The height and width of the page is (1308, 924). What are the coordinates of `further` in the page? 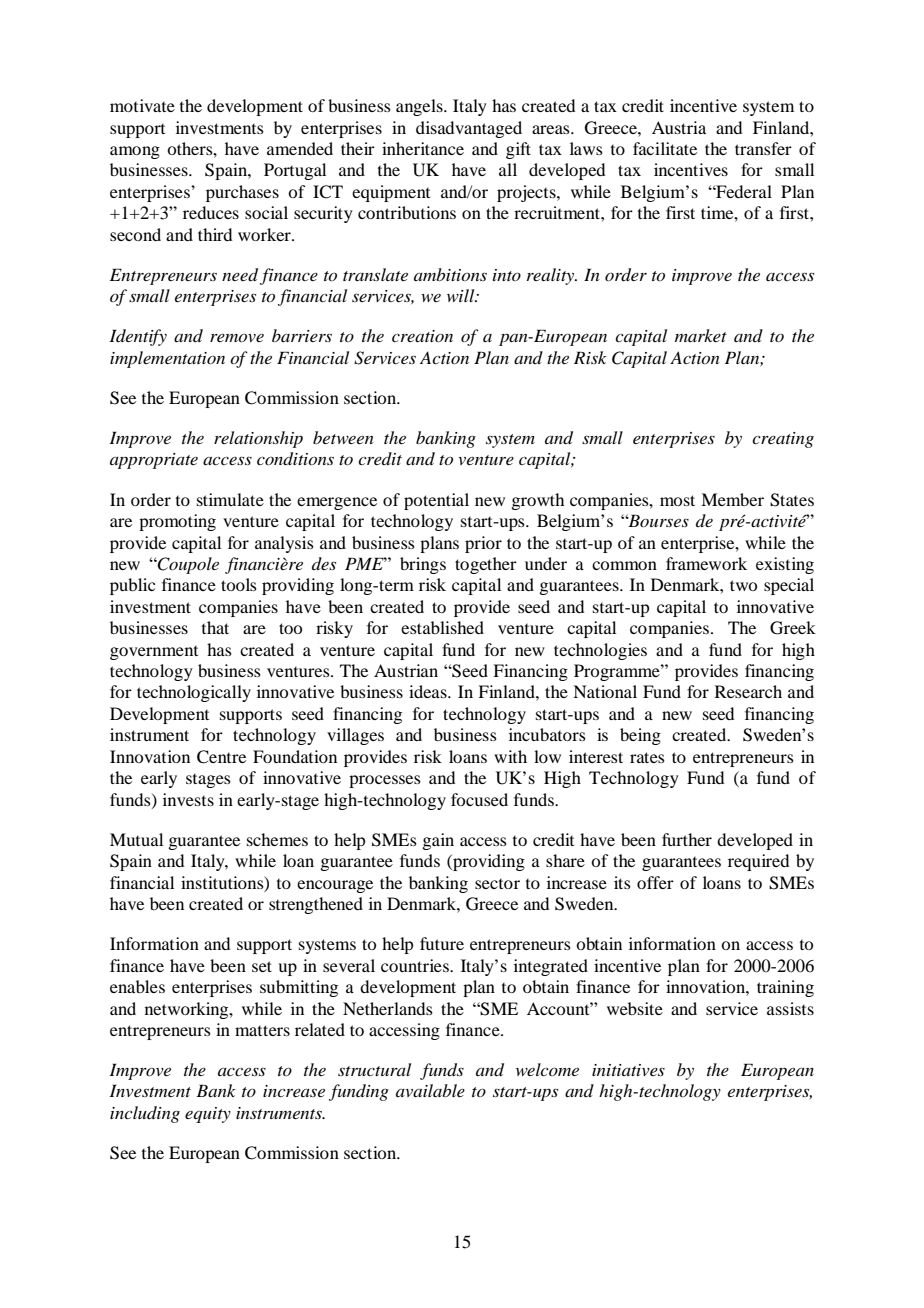 It's located at (687, 839).
